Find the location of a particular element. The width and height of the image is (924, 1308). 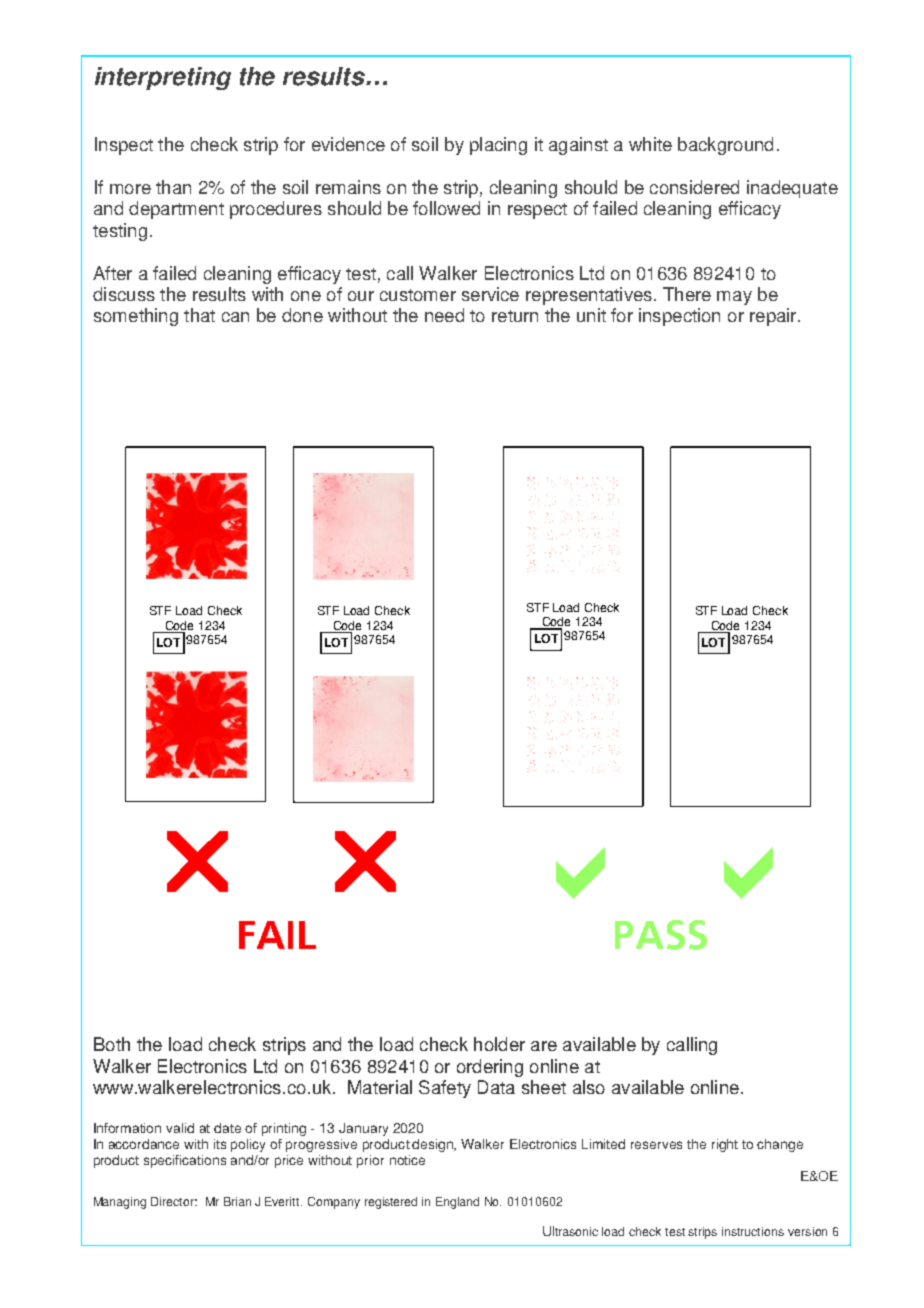

placing is located at coordinates (498, 146).
